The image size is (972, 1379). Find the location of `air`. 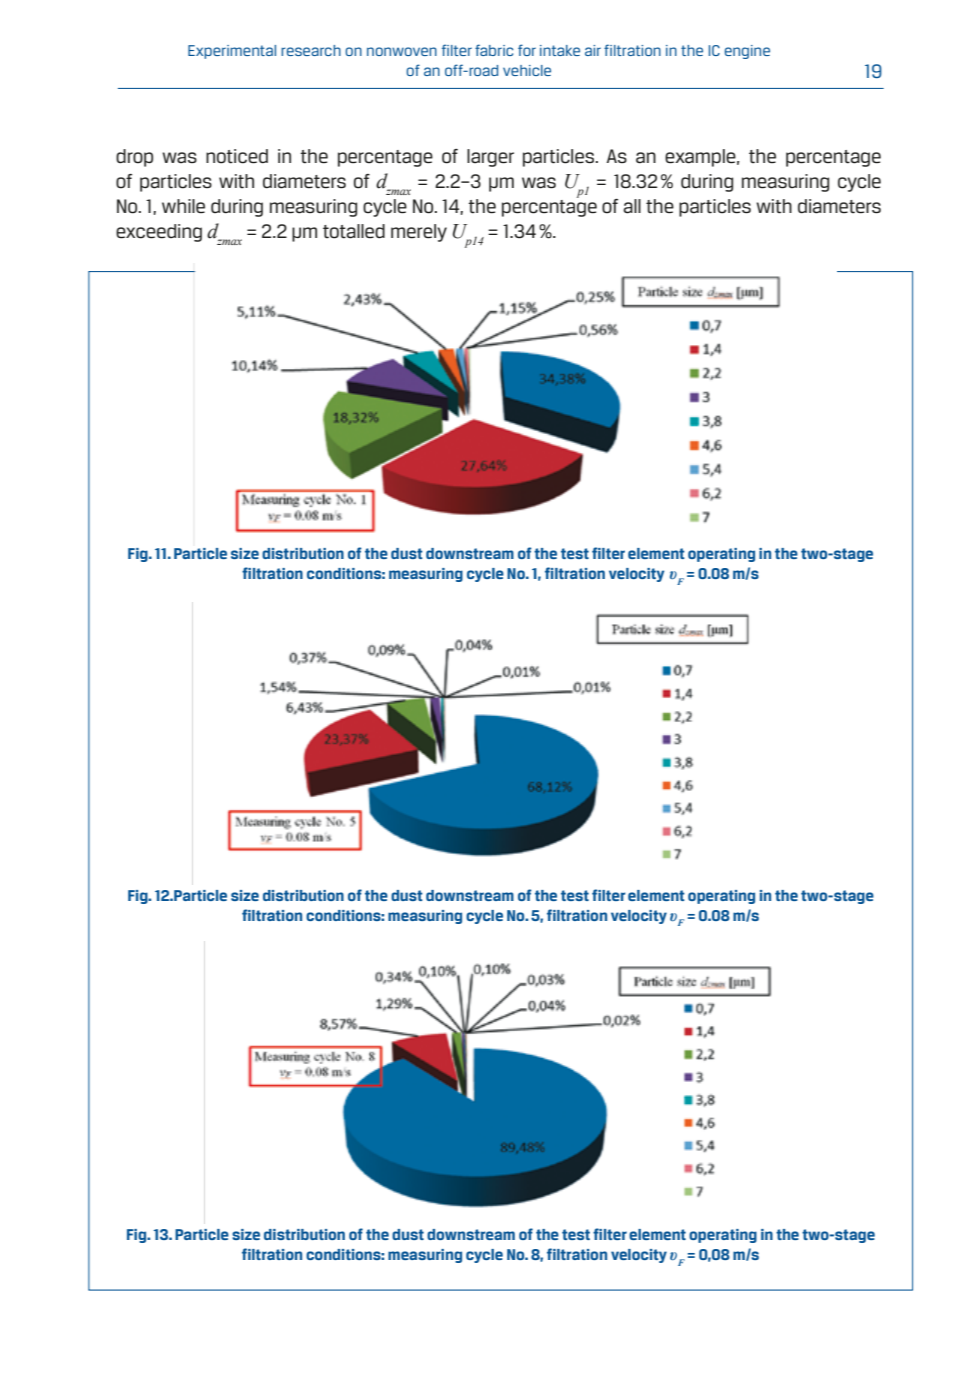

air is located at coordinates (593, 50).
